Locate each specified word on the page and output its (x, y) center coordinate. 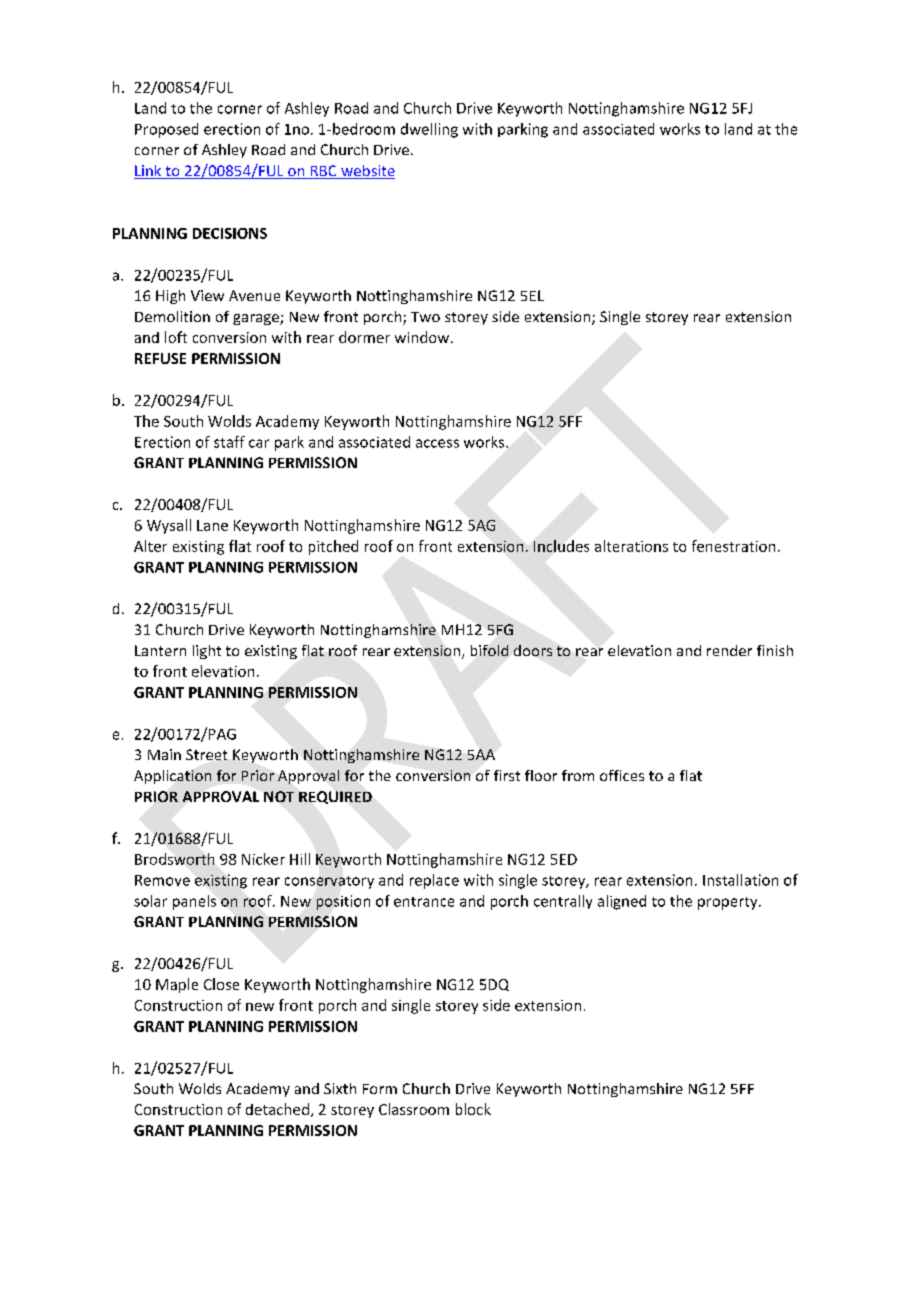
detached (277, 1109)
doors (533, 650)
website (367, 172)
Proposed (166, 130)
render (729, 650)
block (473, 1109)
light (207, 652)
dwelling (429, 130)
